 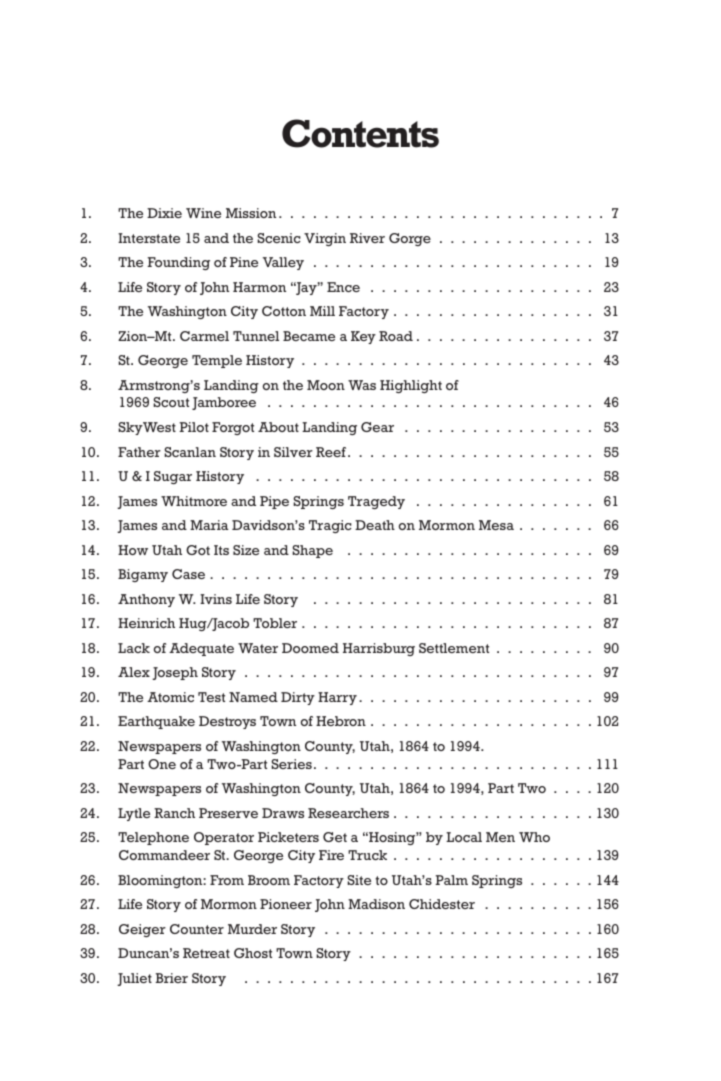 I want to click on Settlement, so click(x=454, y=648).
